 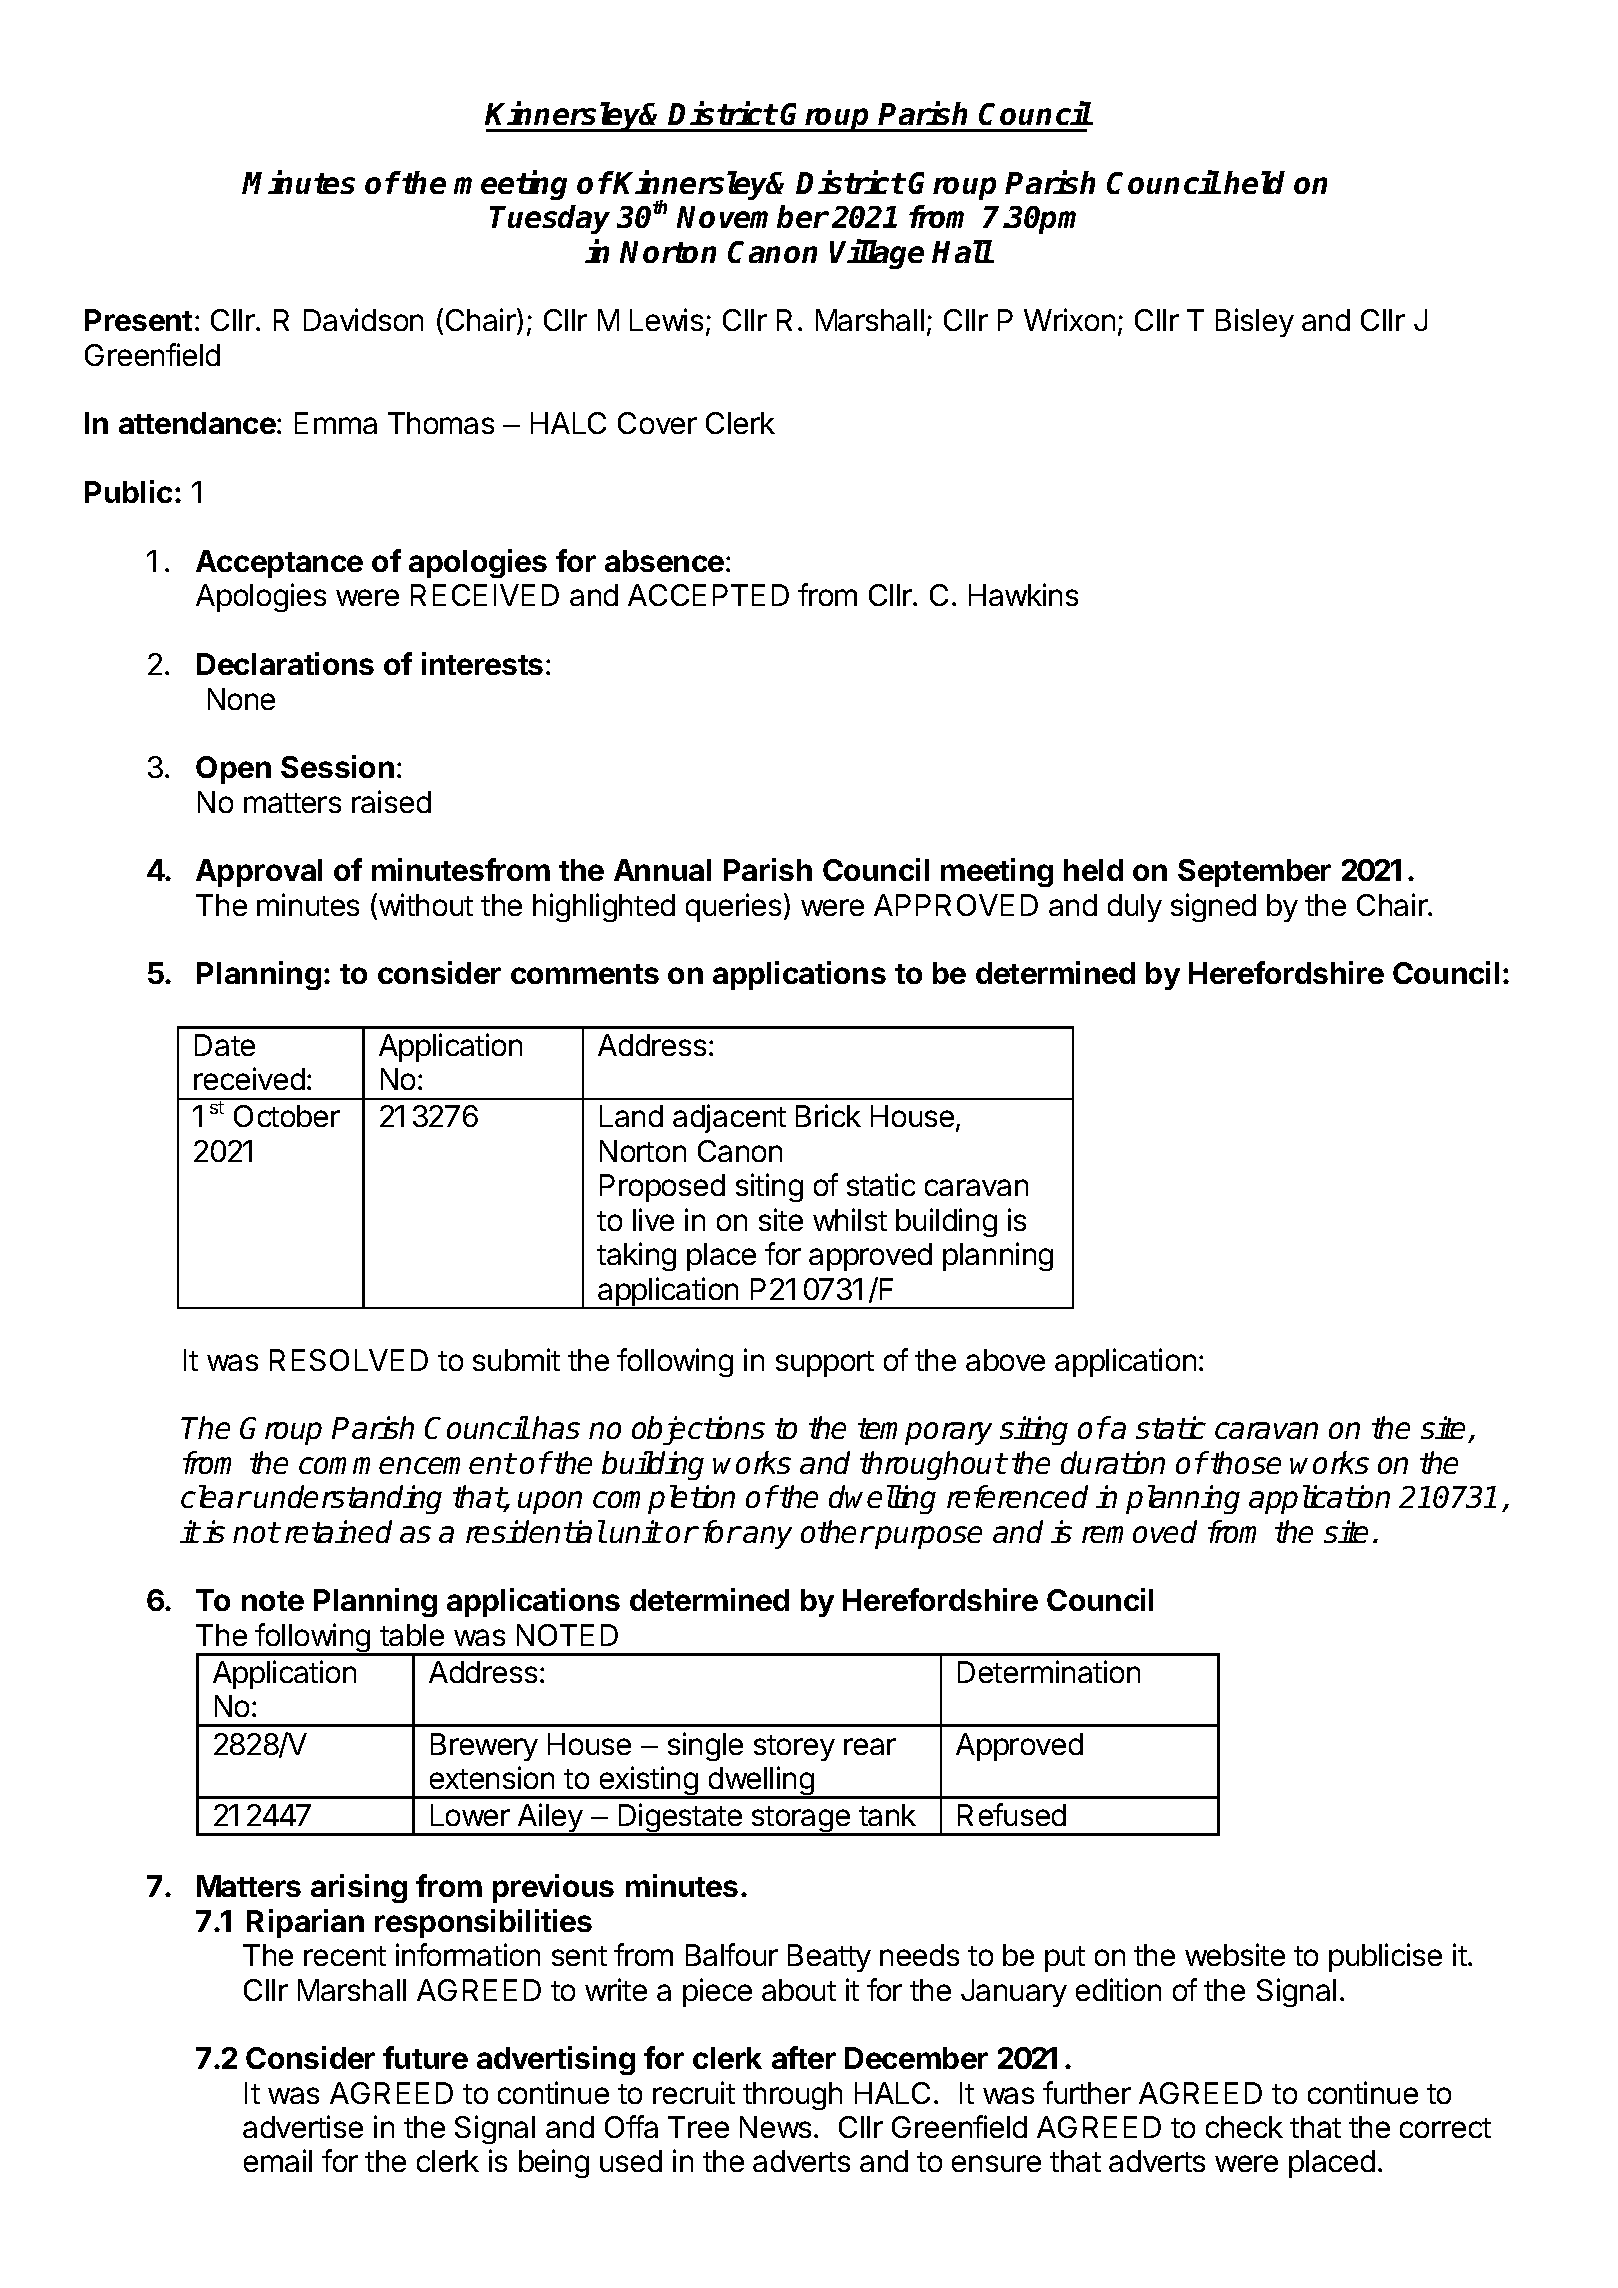 I want to click on whilst, so click(x=850, y=1219).
